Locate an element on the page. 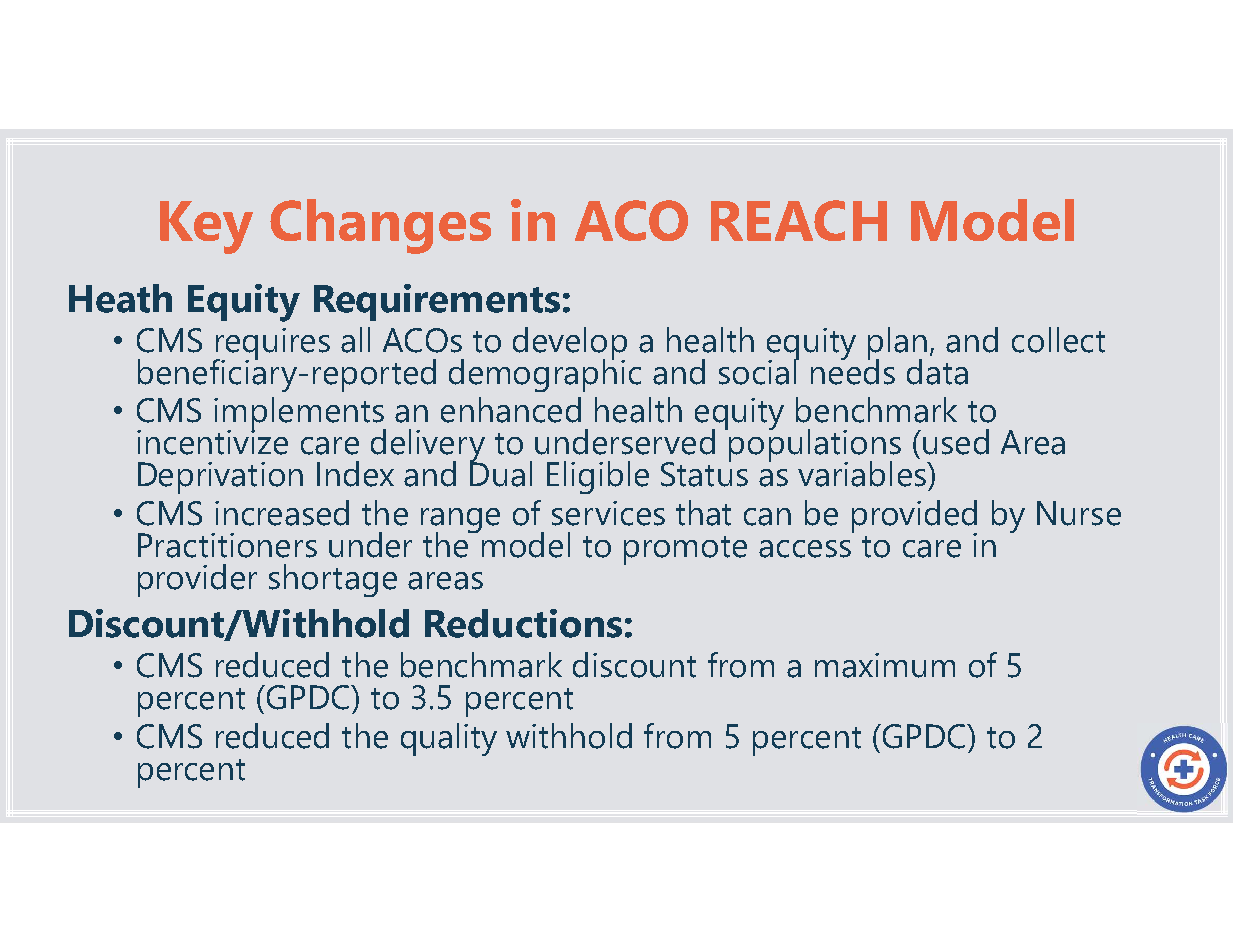 This image has height=952, width=1233. collect is located at coordinates (1058, 340).
